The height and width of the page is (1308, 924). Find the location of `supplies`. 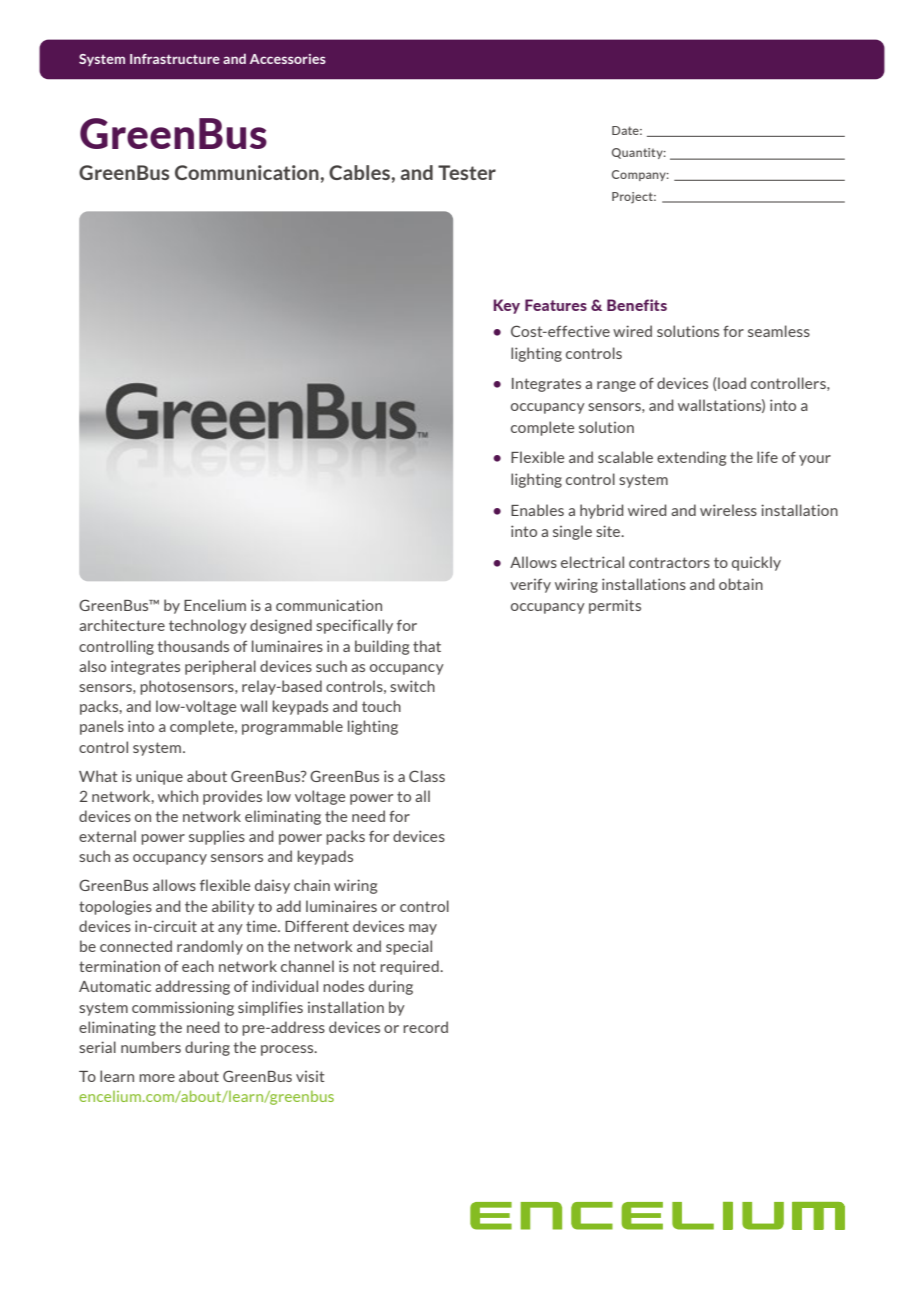

supplies is located at coordinates (217, 837).
